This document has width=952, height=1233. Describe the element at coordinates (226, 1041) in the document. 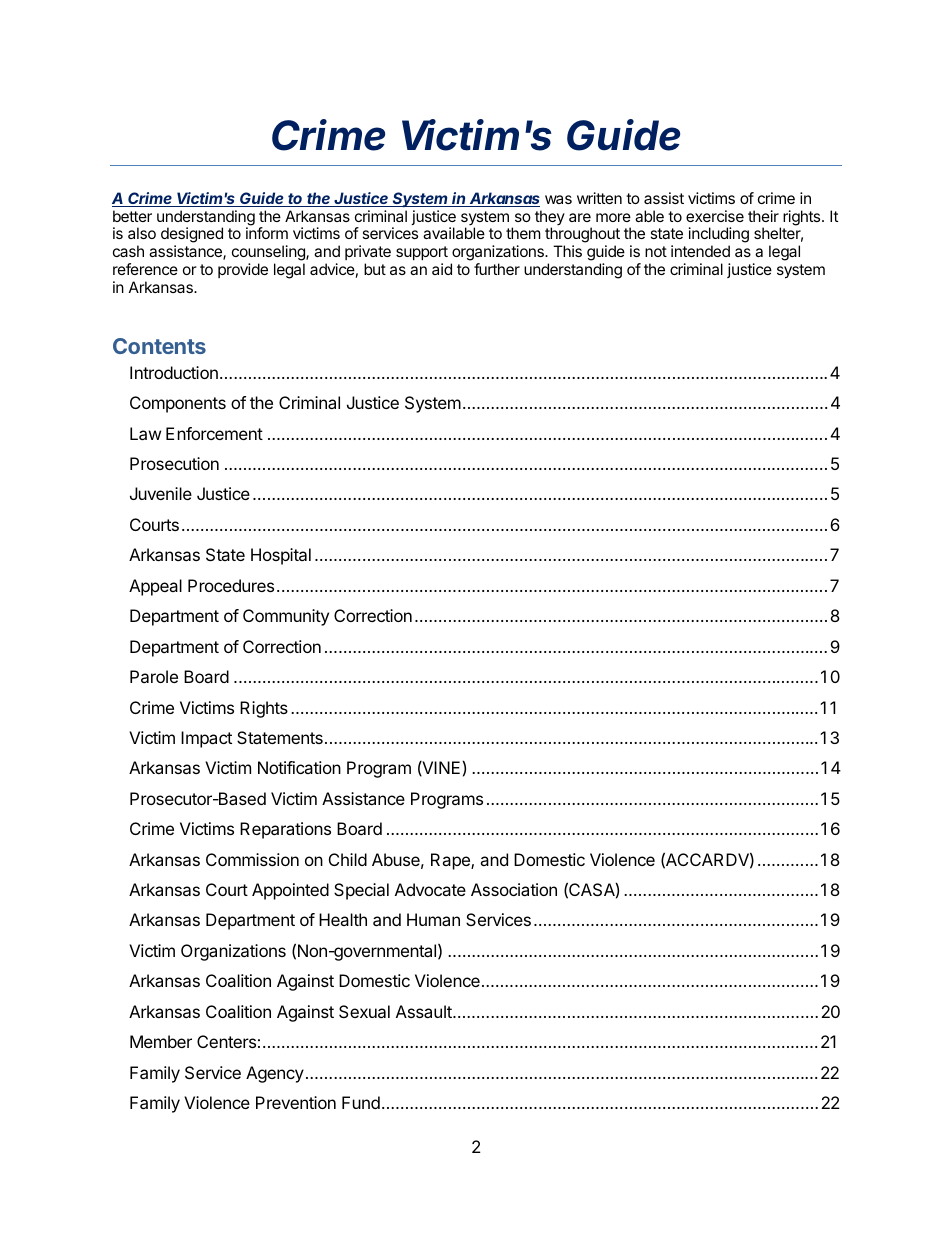

I see `Centers` at that location.
